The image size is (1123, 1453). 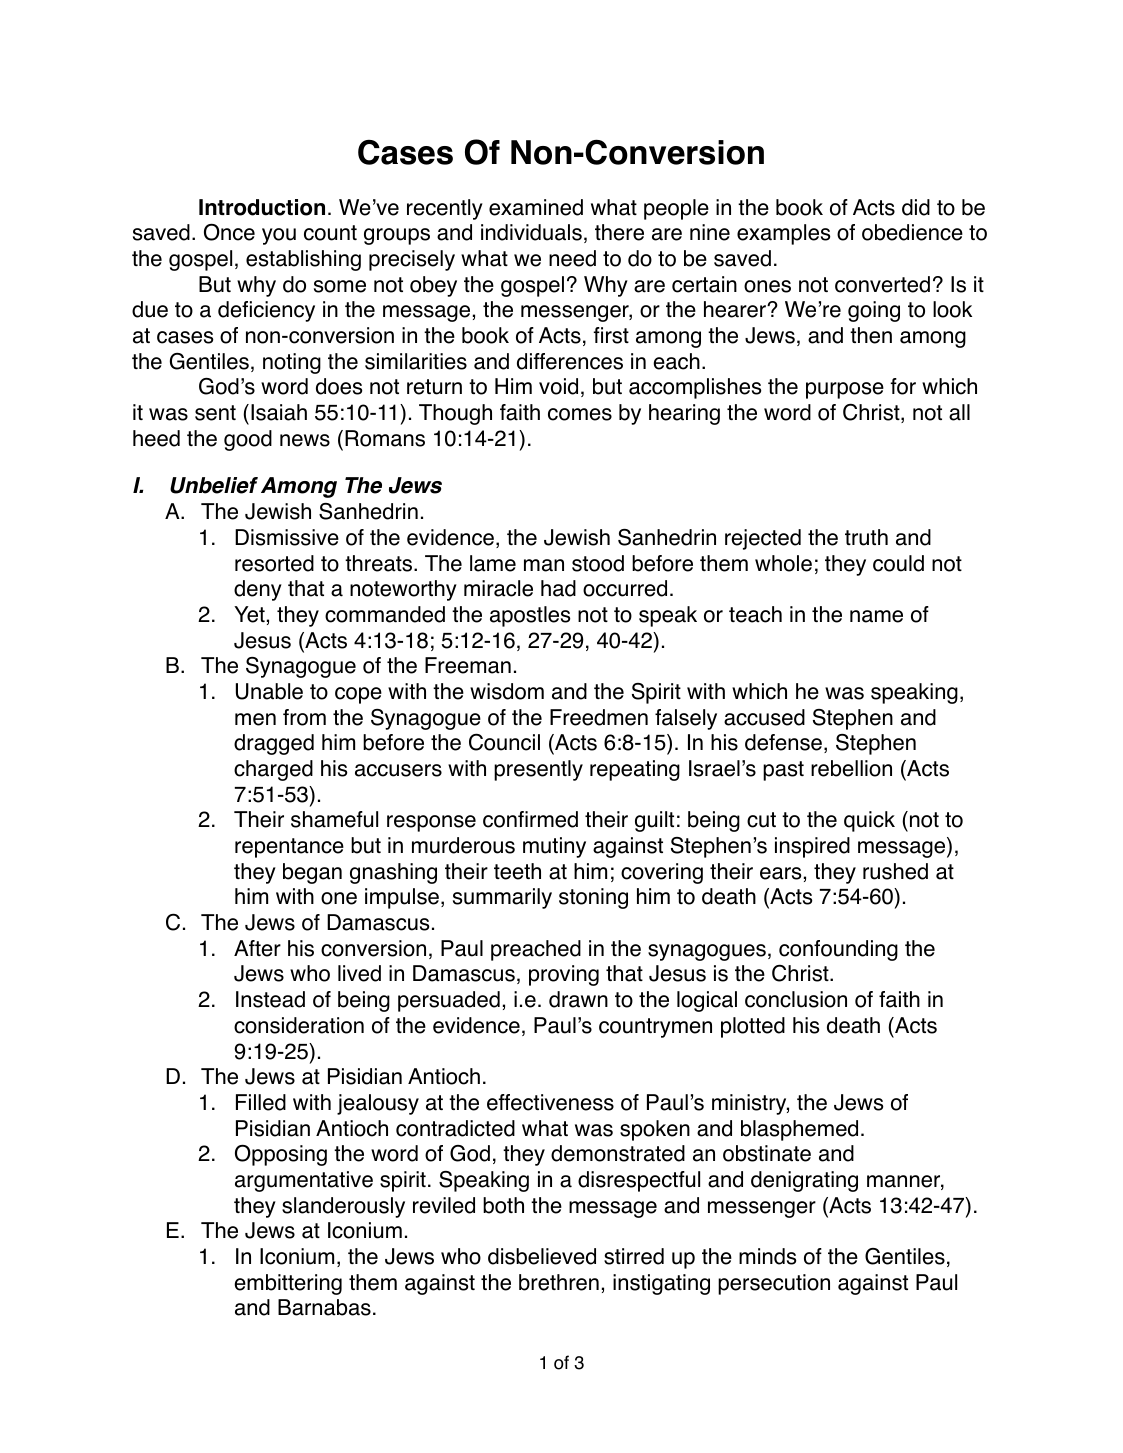 What do you see at coordinates (273, 770) in the image?
I see `charged` at bounding box center [273, 770].
